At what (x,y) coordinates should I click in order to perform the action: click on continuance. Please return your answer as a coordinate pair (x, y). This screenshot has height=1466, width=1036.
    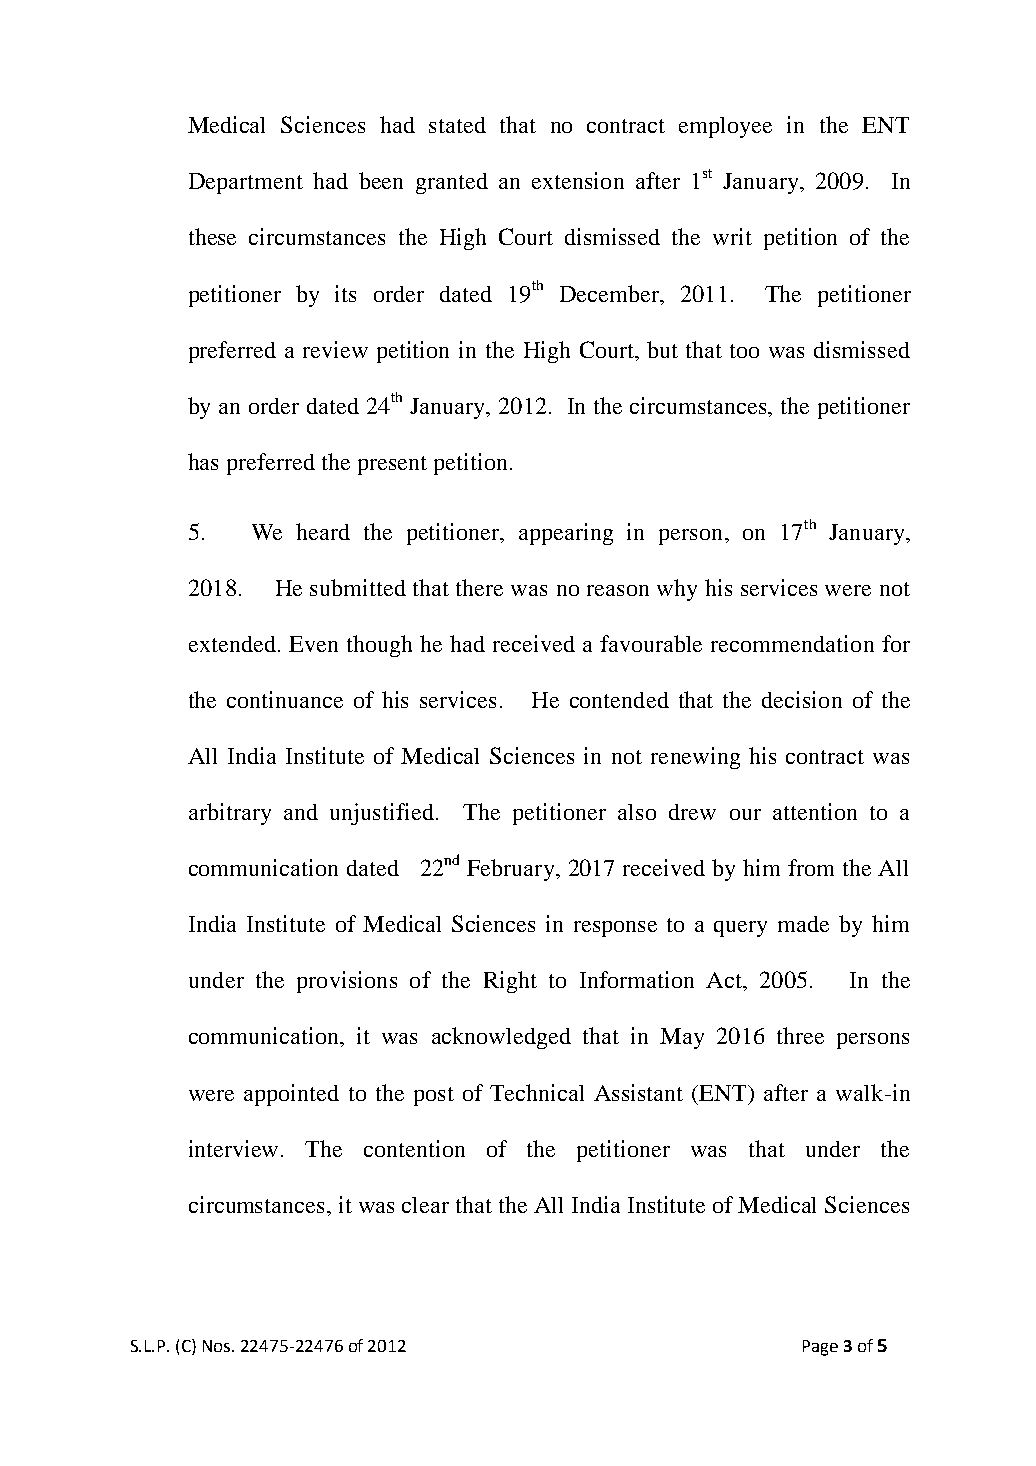
    Looking at the image, I should click on (285, 699).
